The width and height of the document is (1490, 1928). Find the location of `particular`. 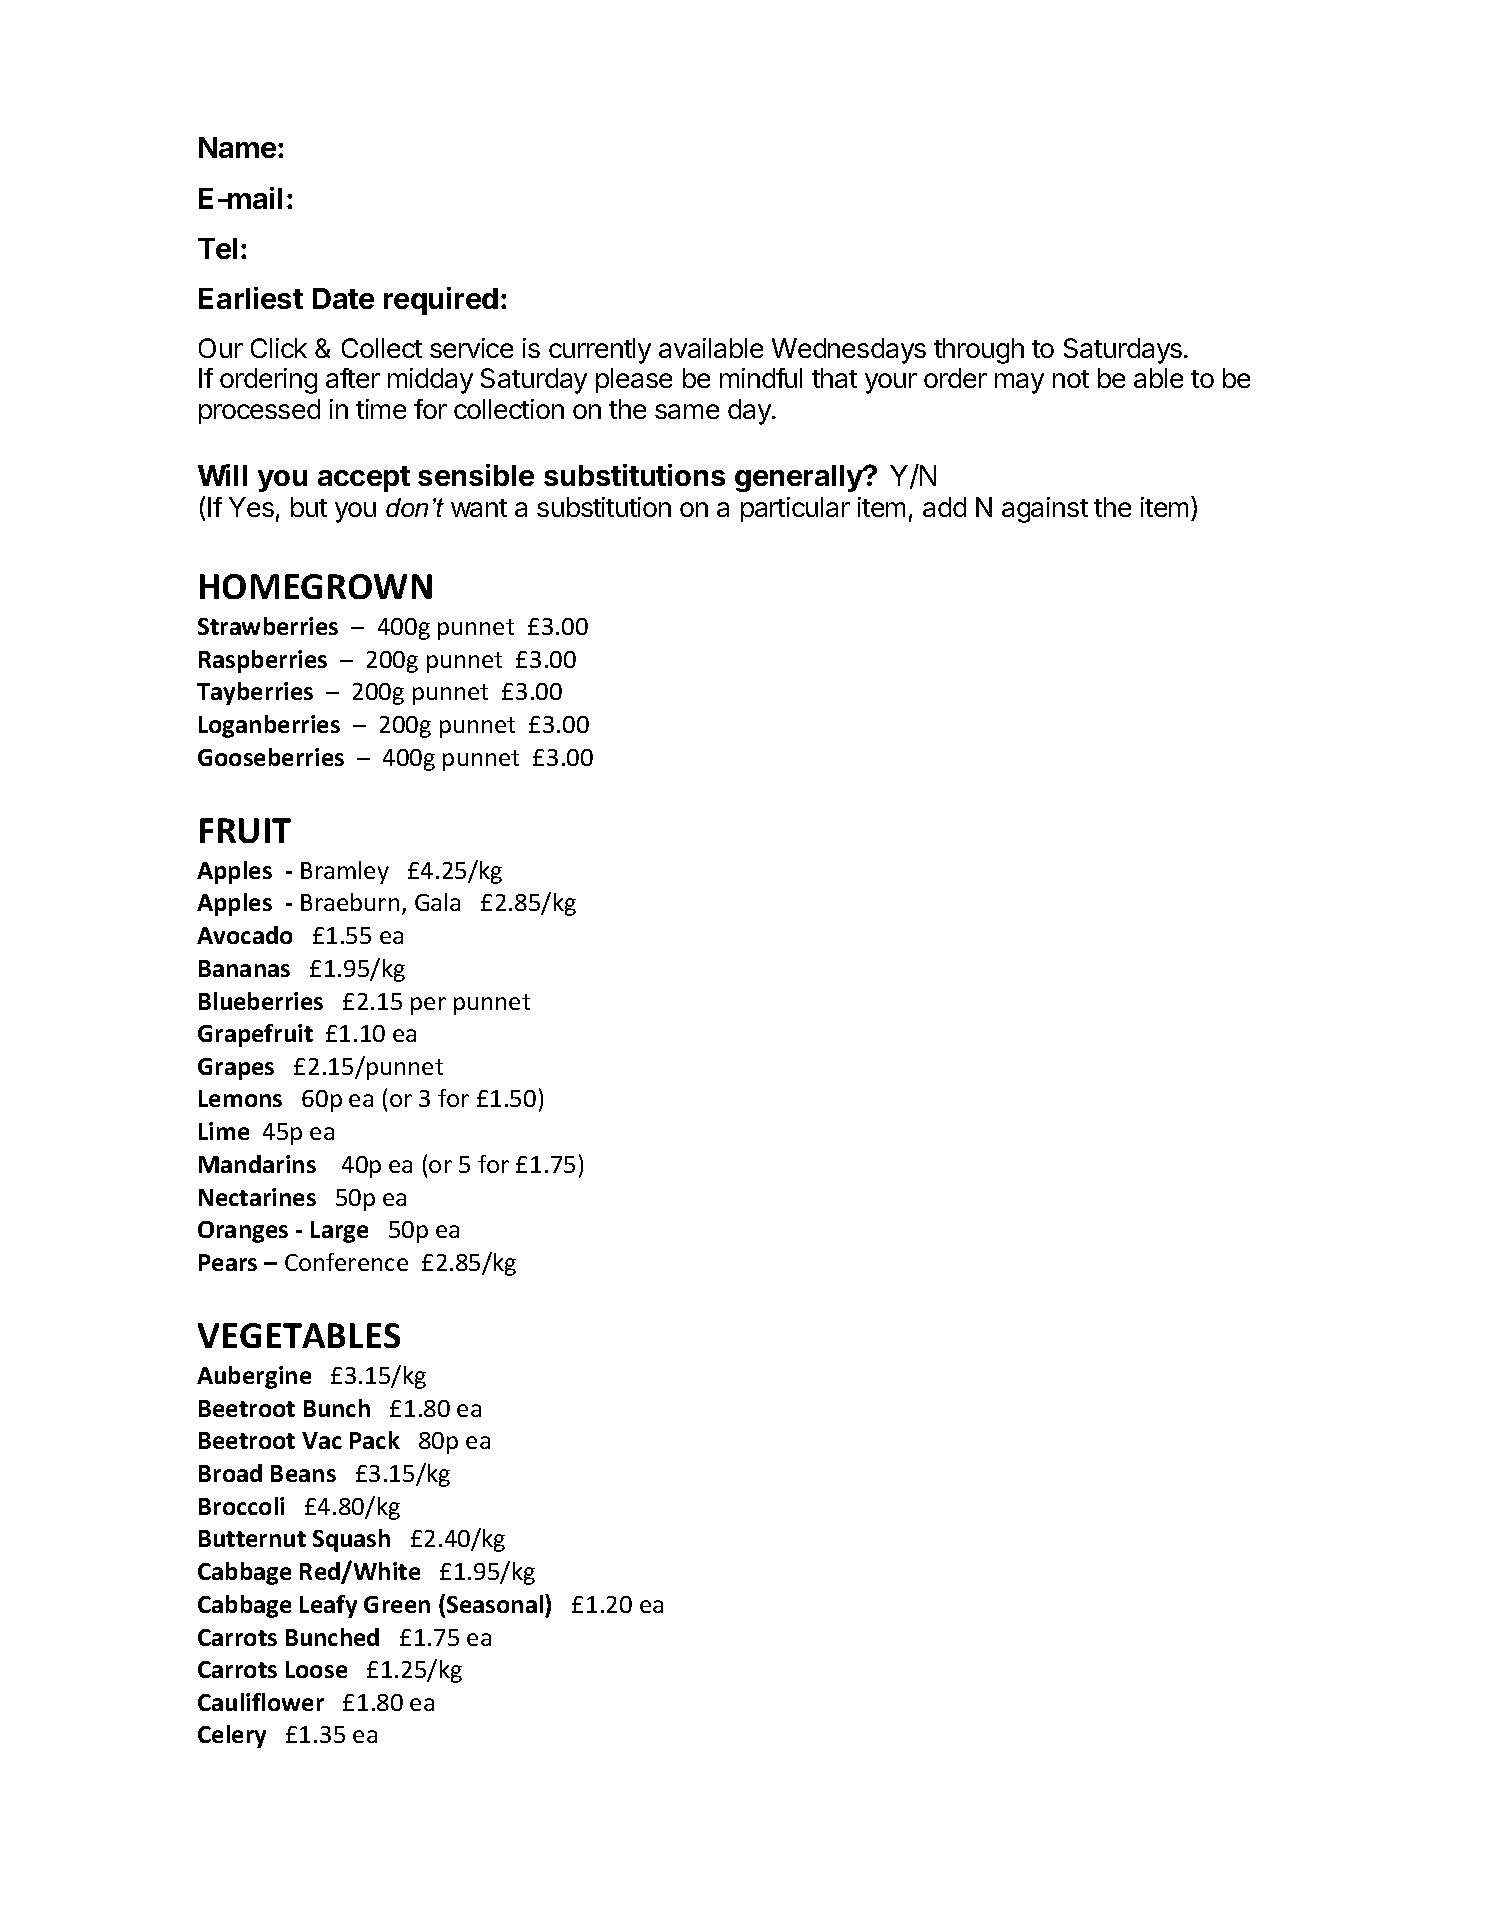

particular is located at coordinates (795, 509).
